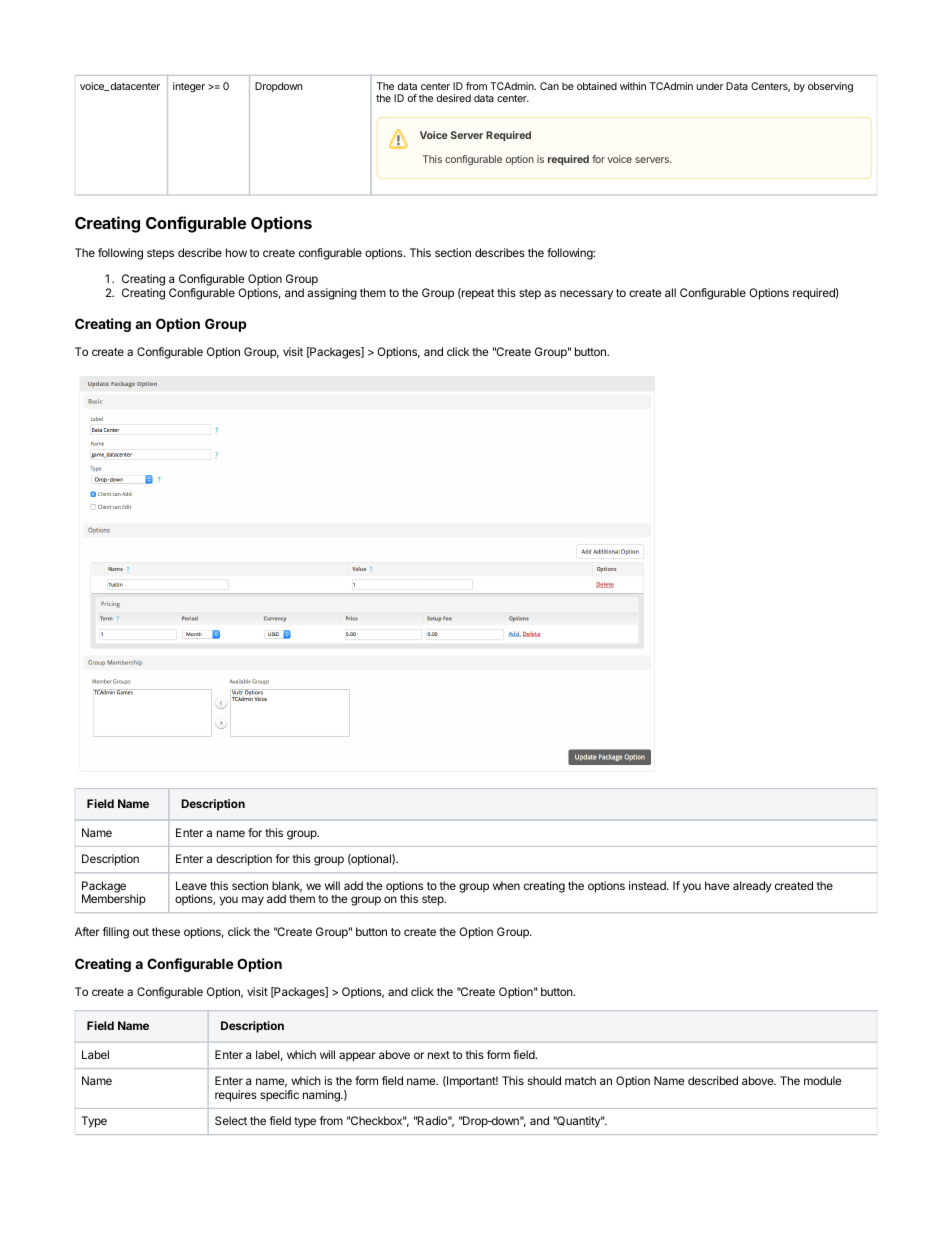 This image has height=1233, width=952. Describe the element at coordinates (752, 887) in the image. I see `already` at that location.
